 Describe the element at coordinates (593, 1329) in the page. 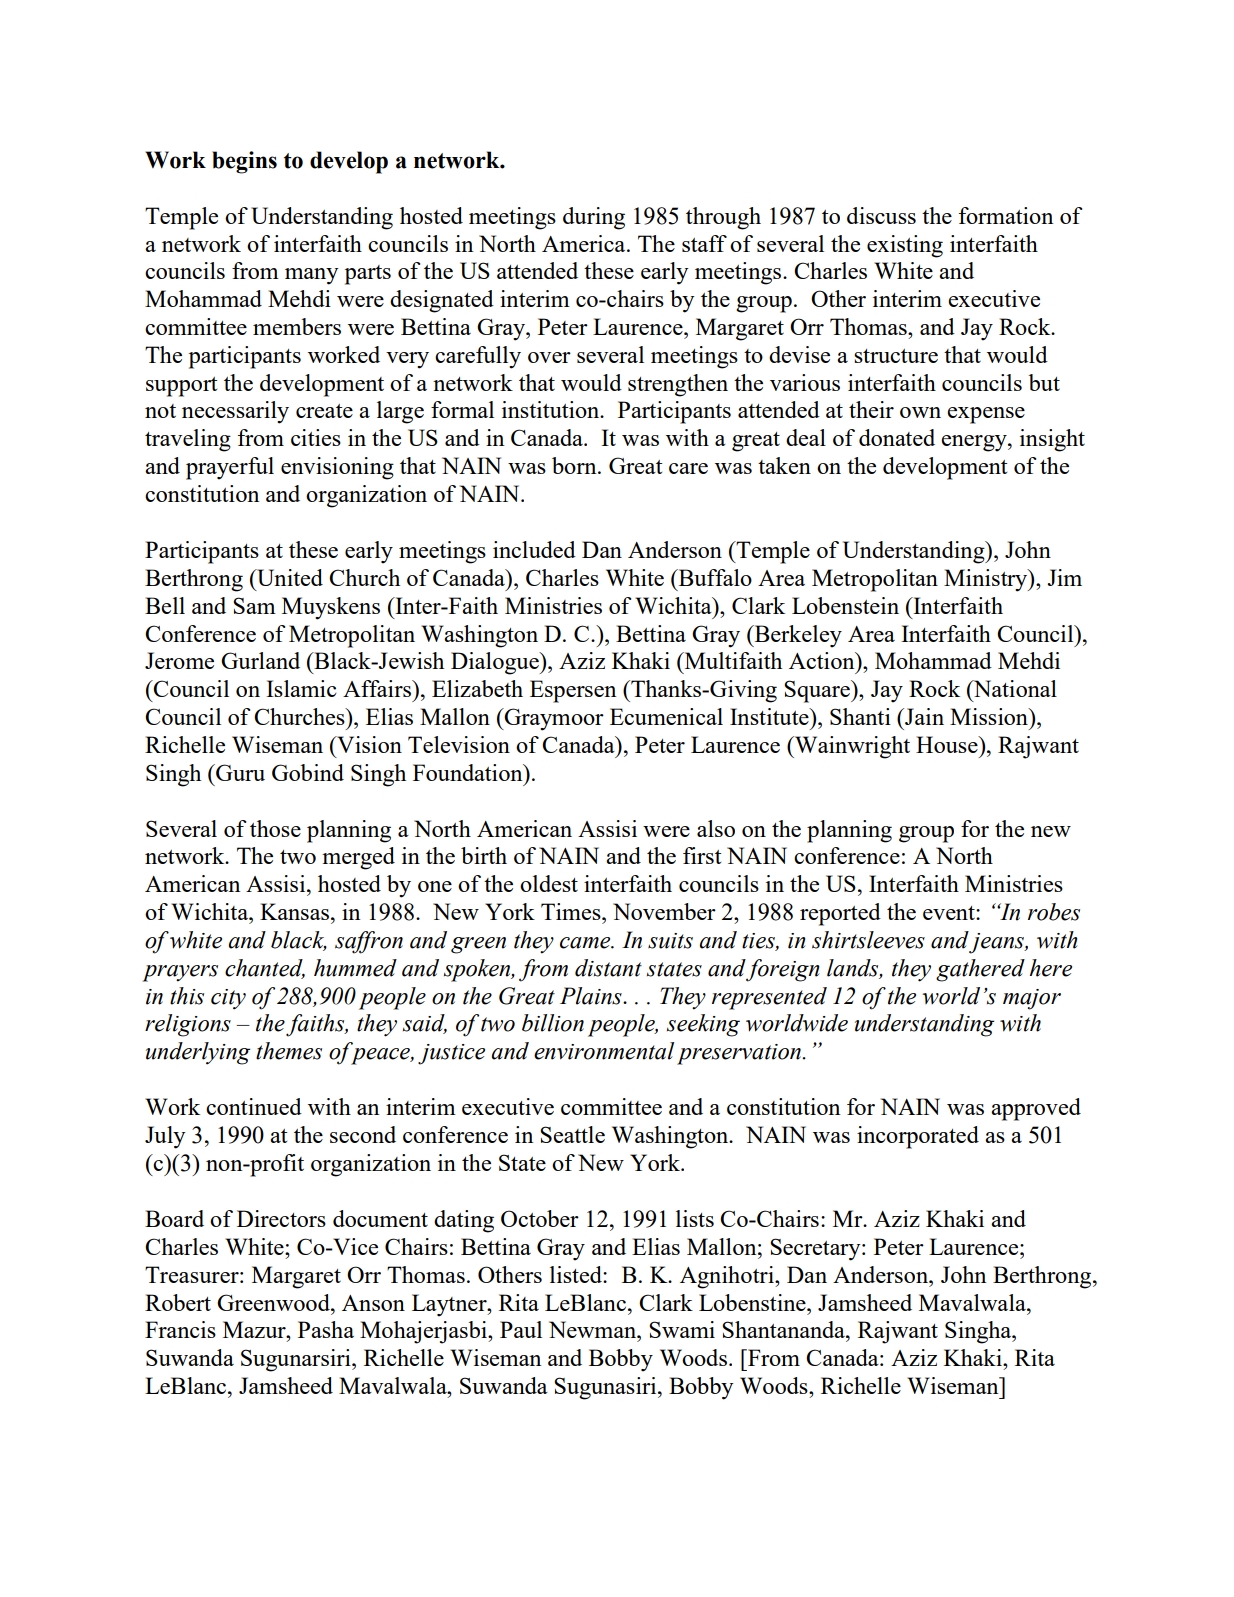

I see `Newman` at that location.
